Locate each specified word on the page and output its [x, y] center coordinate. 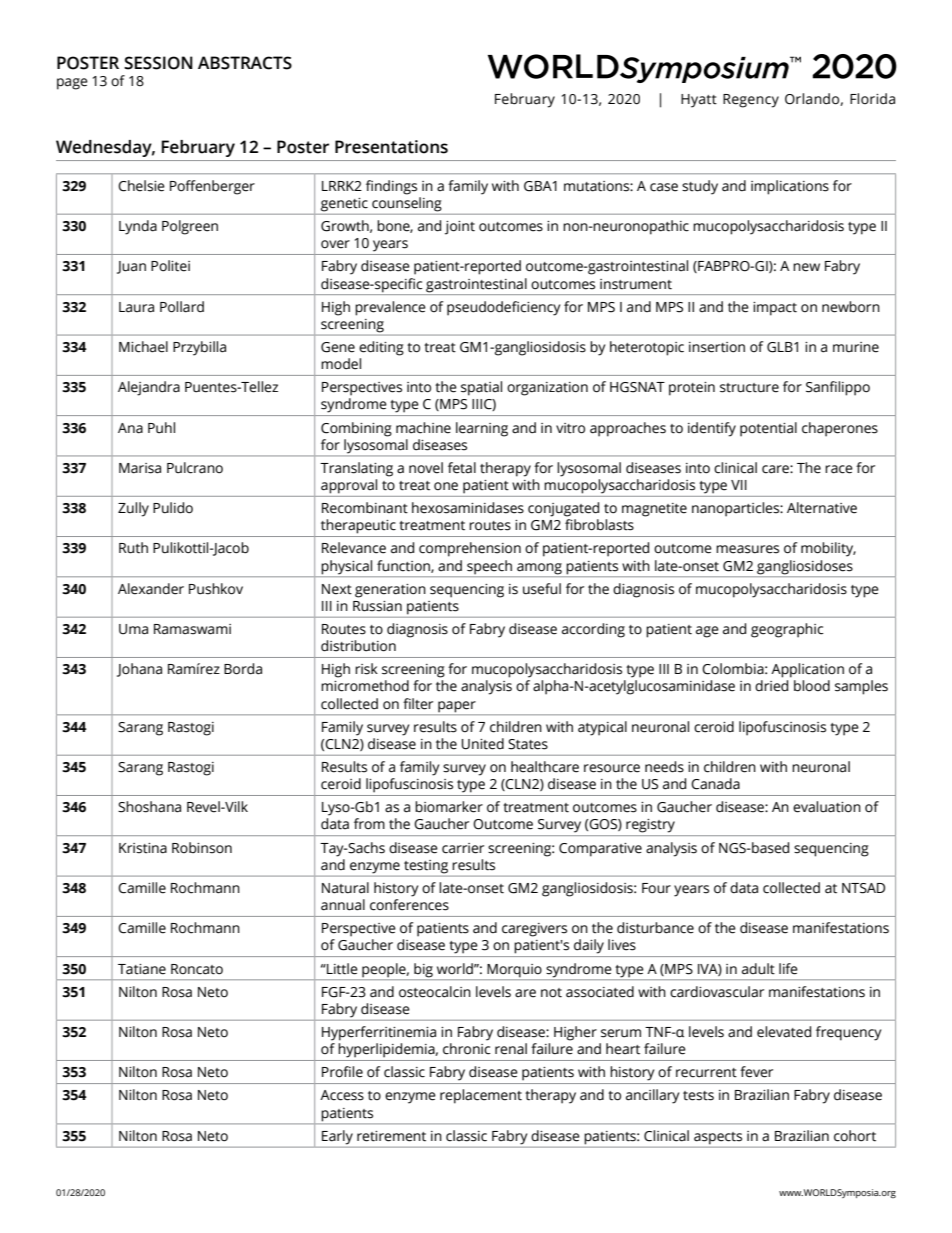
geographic [787, 630]
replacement [481, 1096]
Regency [751, 101]
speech [489, 567]
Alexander [151, 589]
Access [342, 1095]
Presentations [391, 147]
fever [756, 1072]
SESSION [158, 63]
